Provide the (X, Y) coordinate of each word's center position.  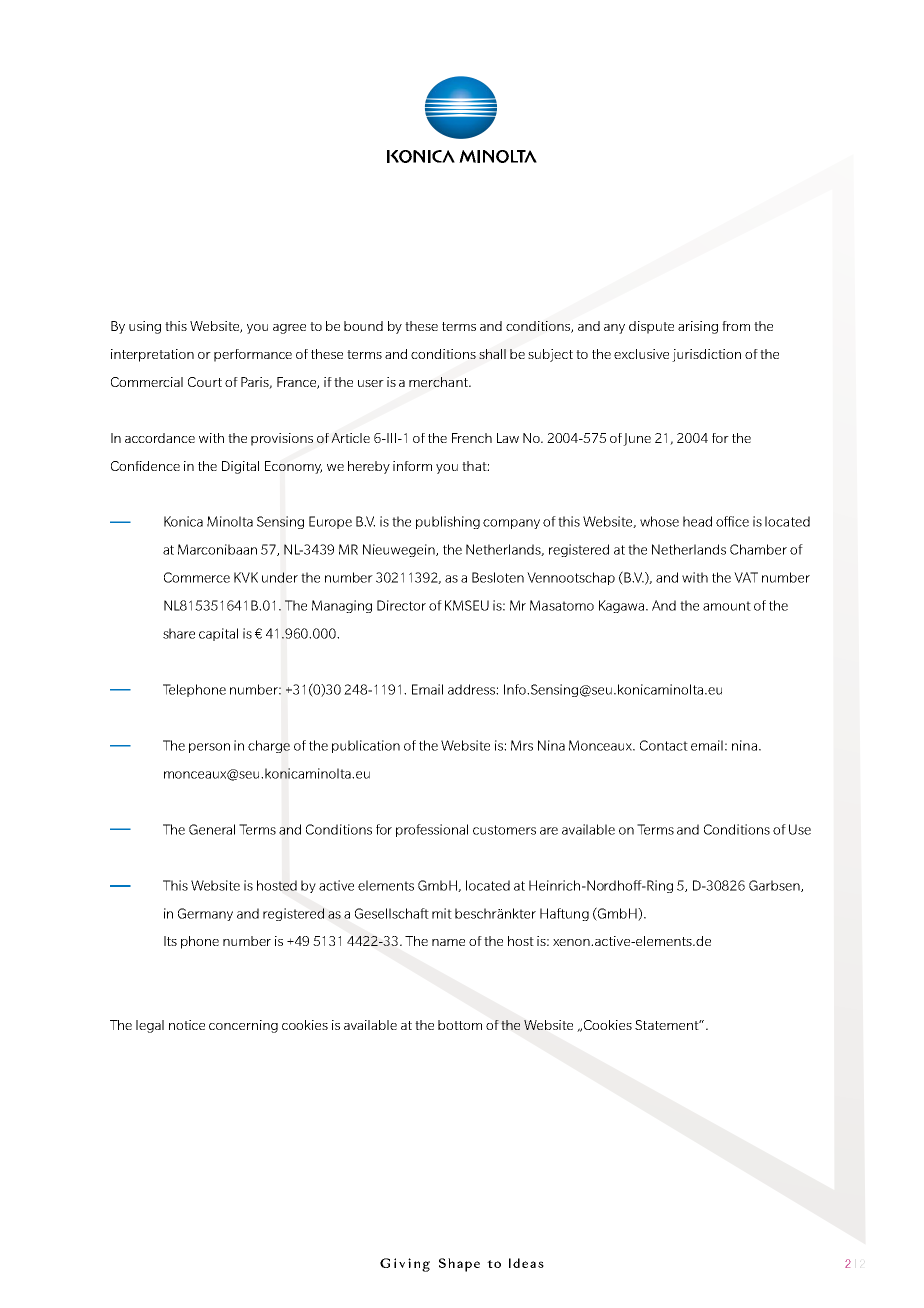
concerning (243, 1026)
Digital (240, 467)
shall (492, 354)
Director (401, 605)
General (212, 829)
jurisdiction (706, 355)
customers (504, 830)
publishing (448, 522)
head (697, 521)
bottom (460, 1025)
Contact (664, 745)
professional (432, 830)
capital (218, 634)
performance (253, 355)
